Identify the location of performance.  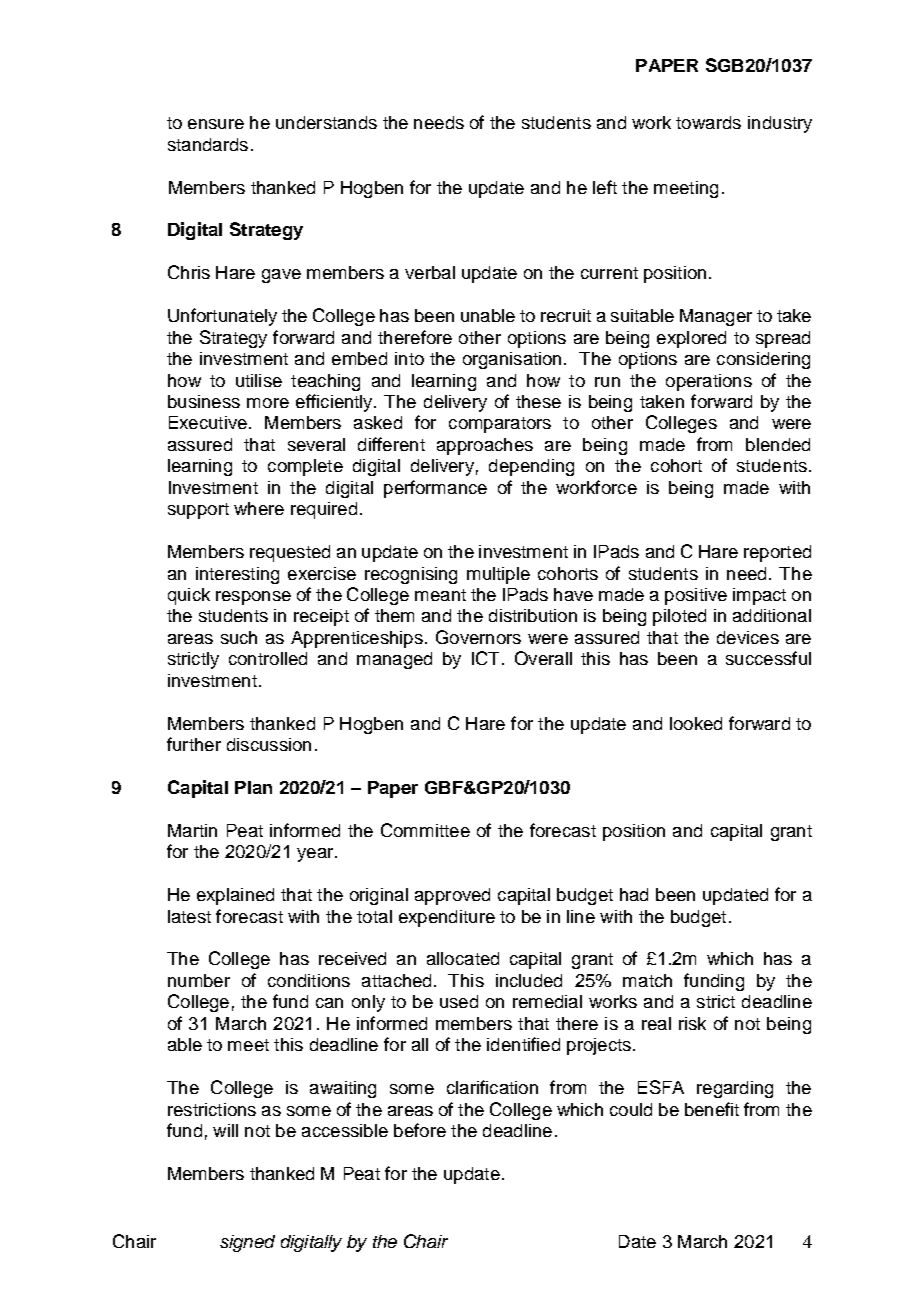
(435, 489).
